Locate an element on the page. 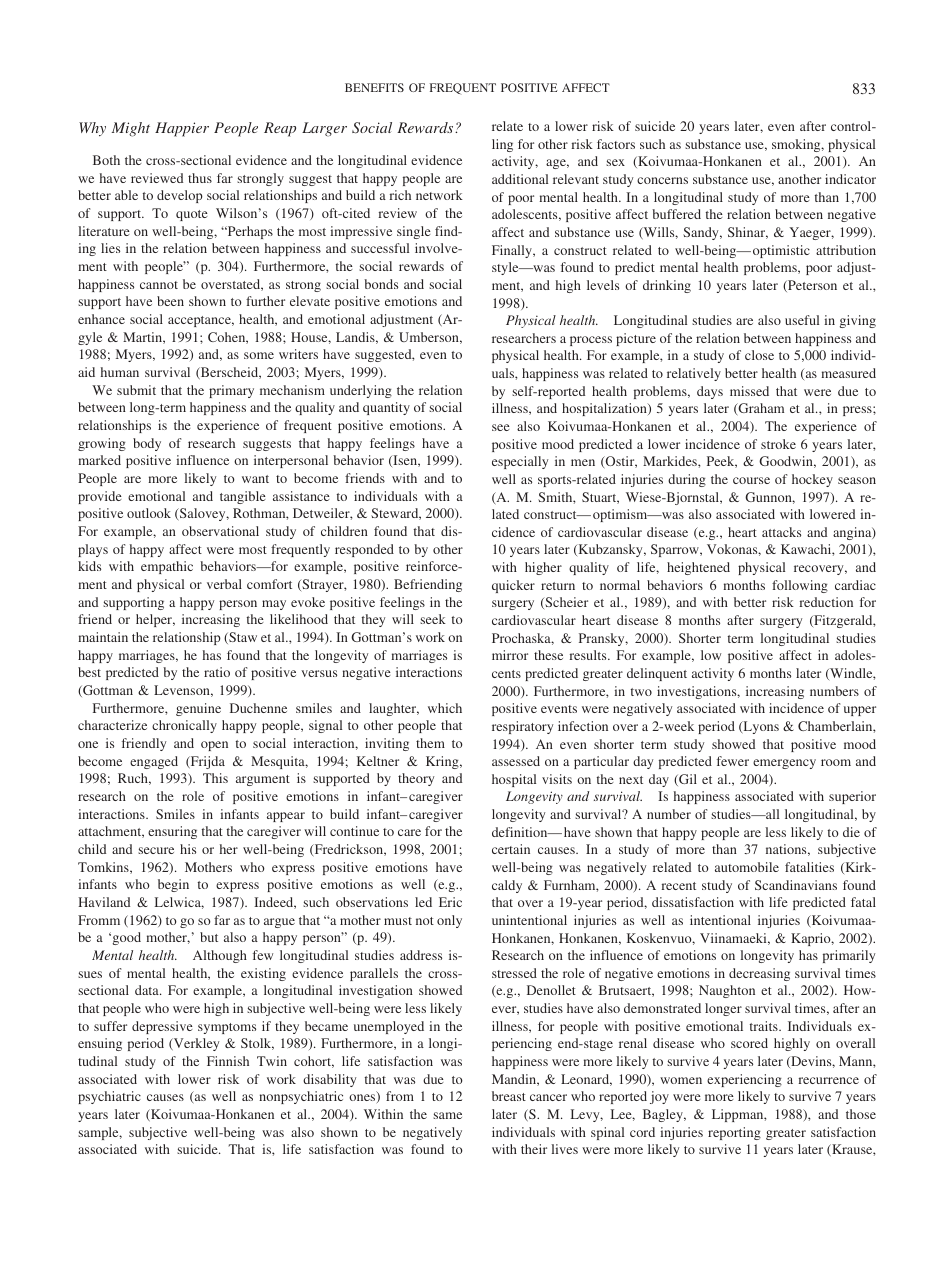  submit is located at coordinates (136, 390).
